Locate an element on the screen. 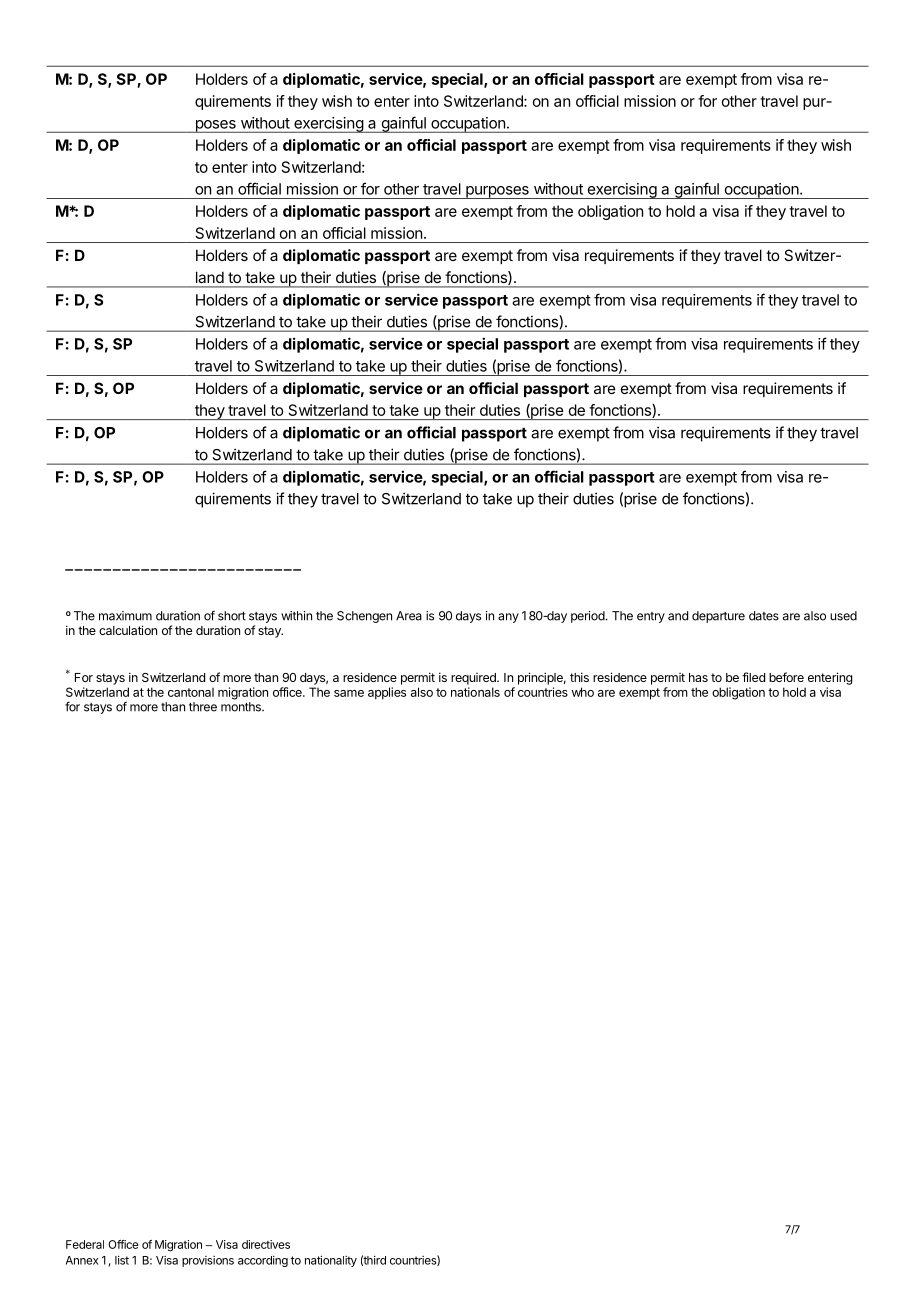 Image resolution: width=924 pixels, height=1308 pixels. nationality is located at coordinates (331, 1261).
